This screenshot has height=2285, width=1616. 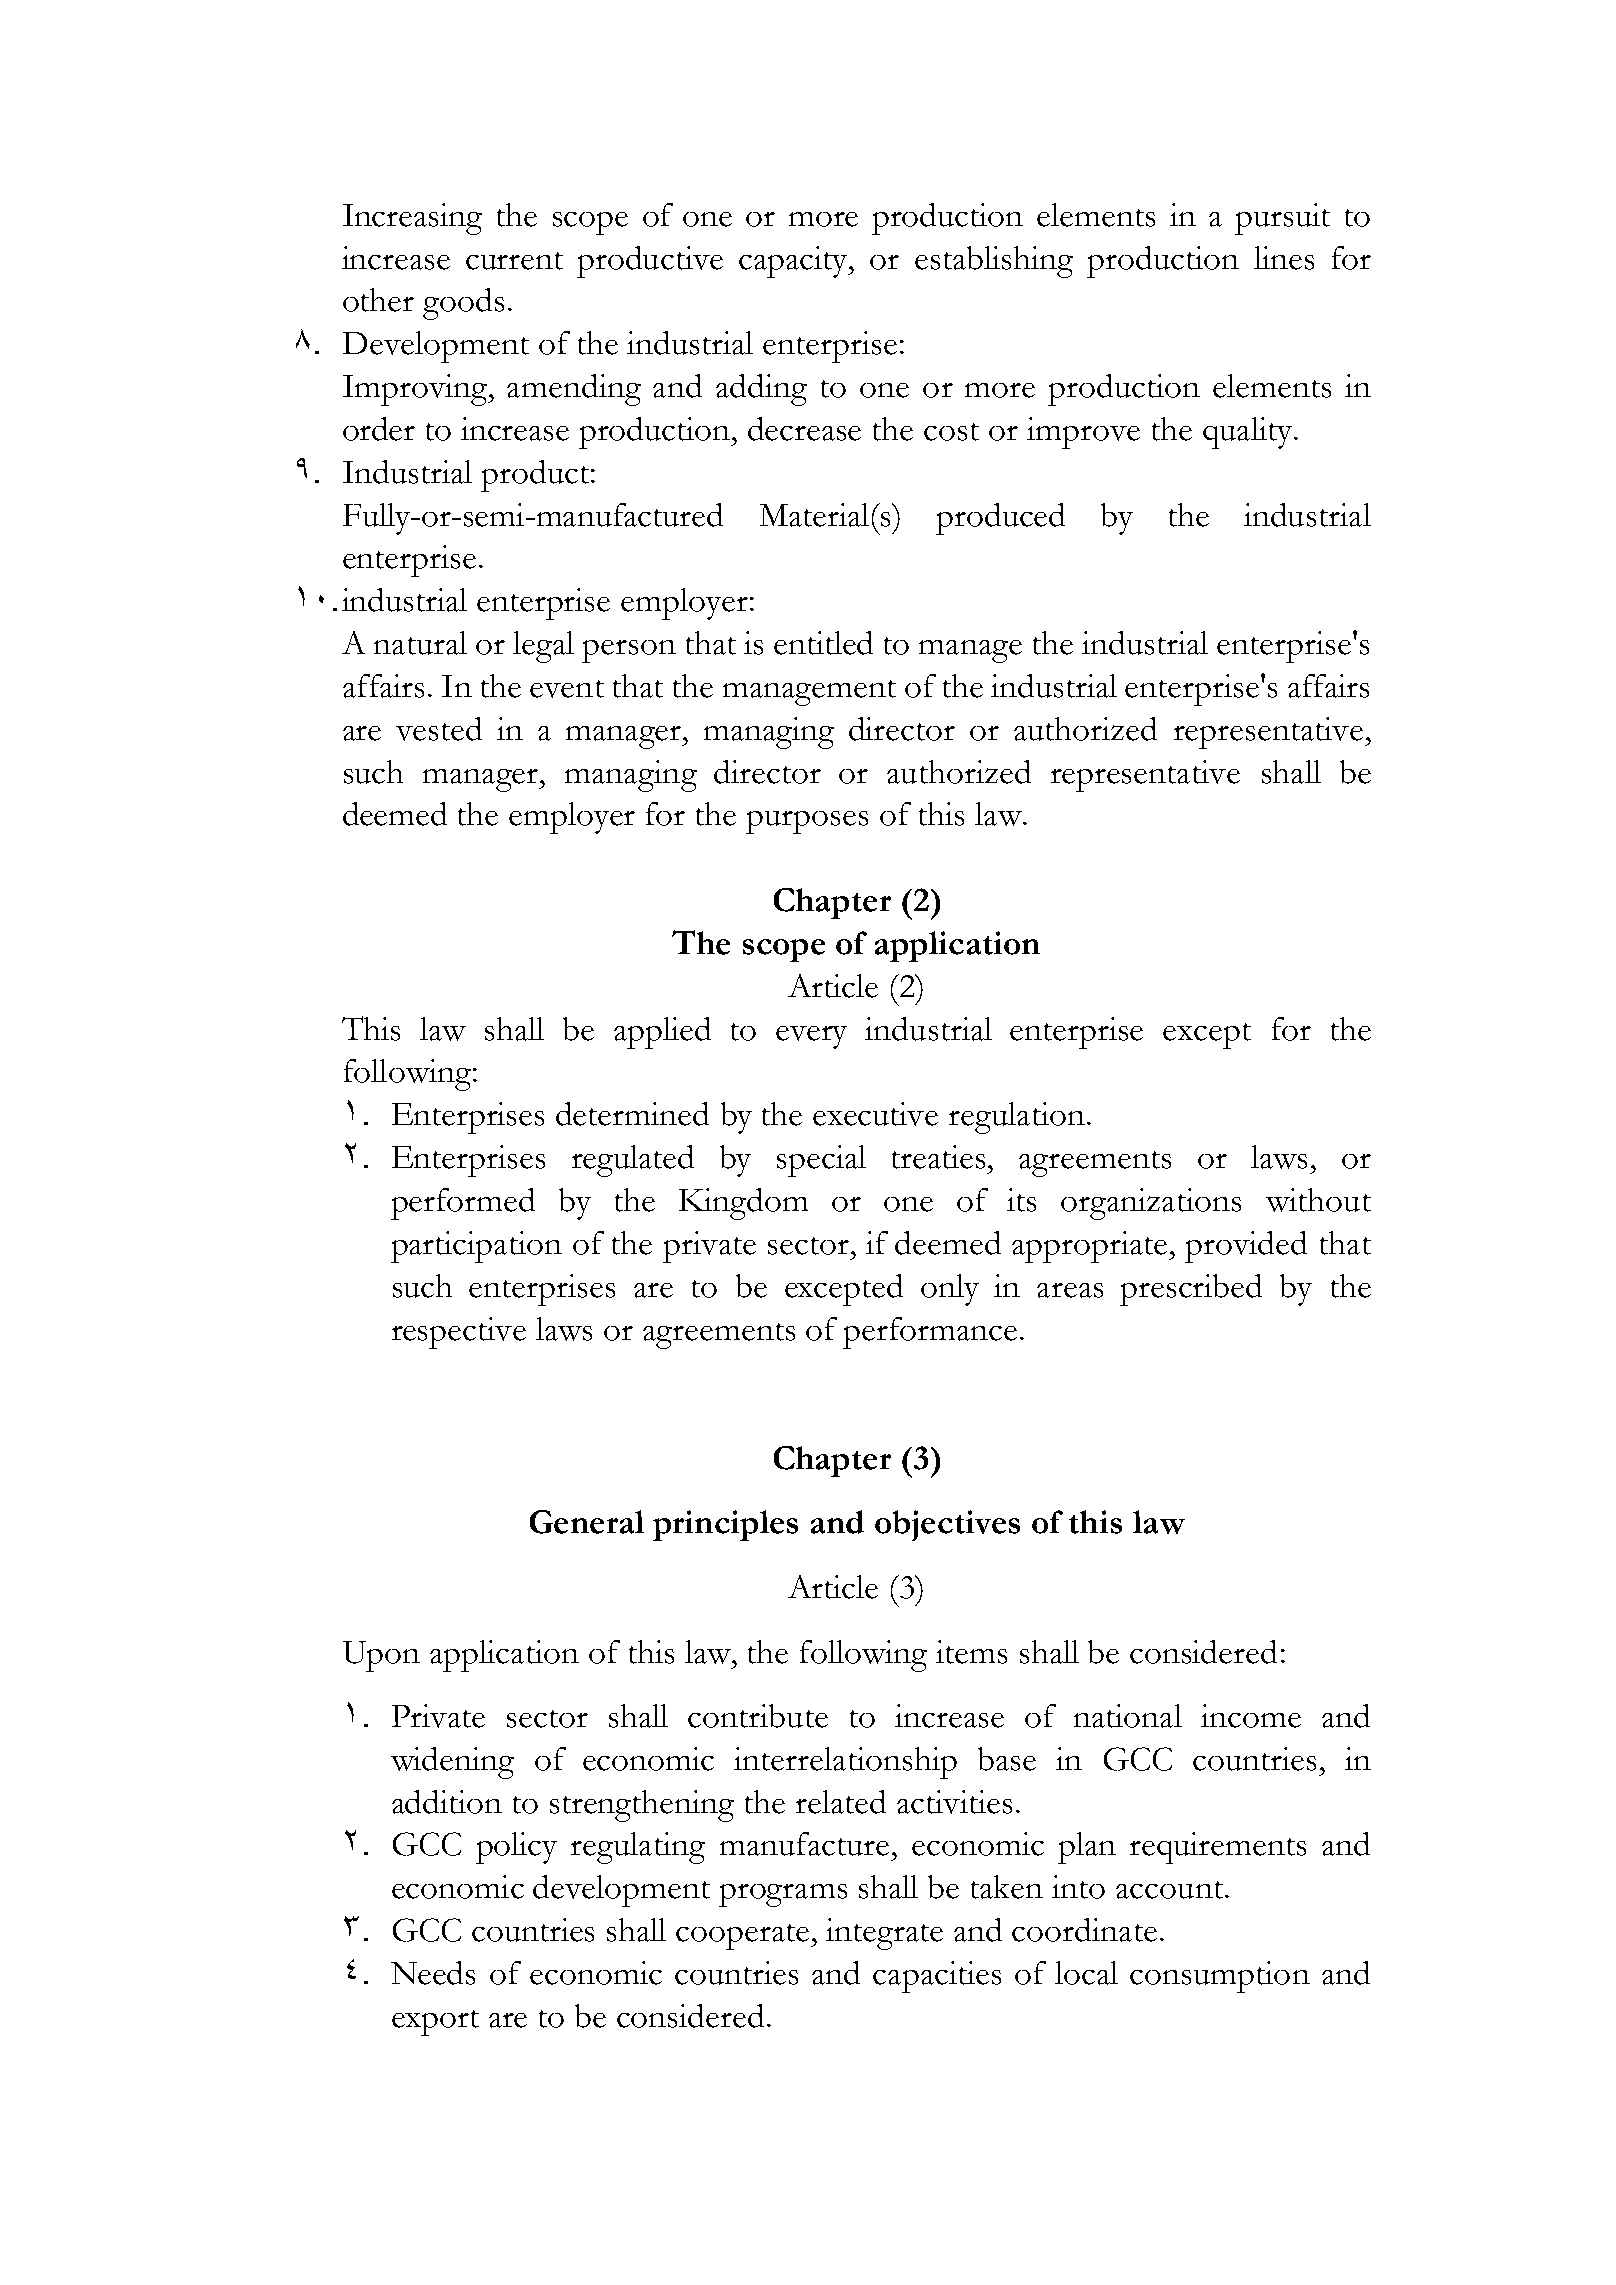 I want to click on capacity, so click(x=795, y=262).
